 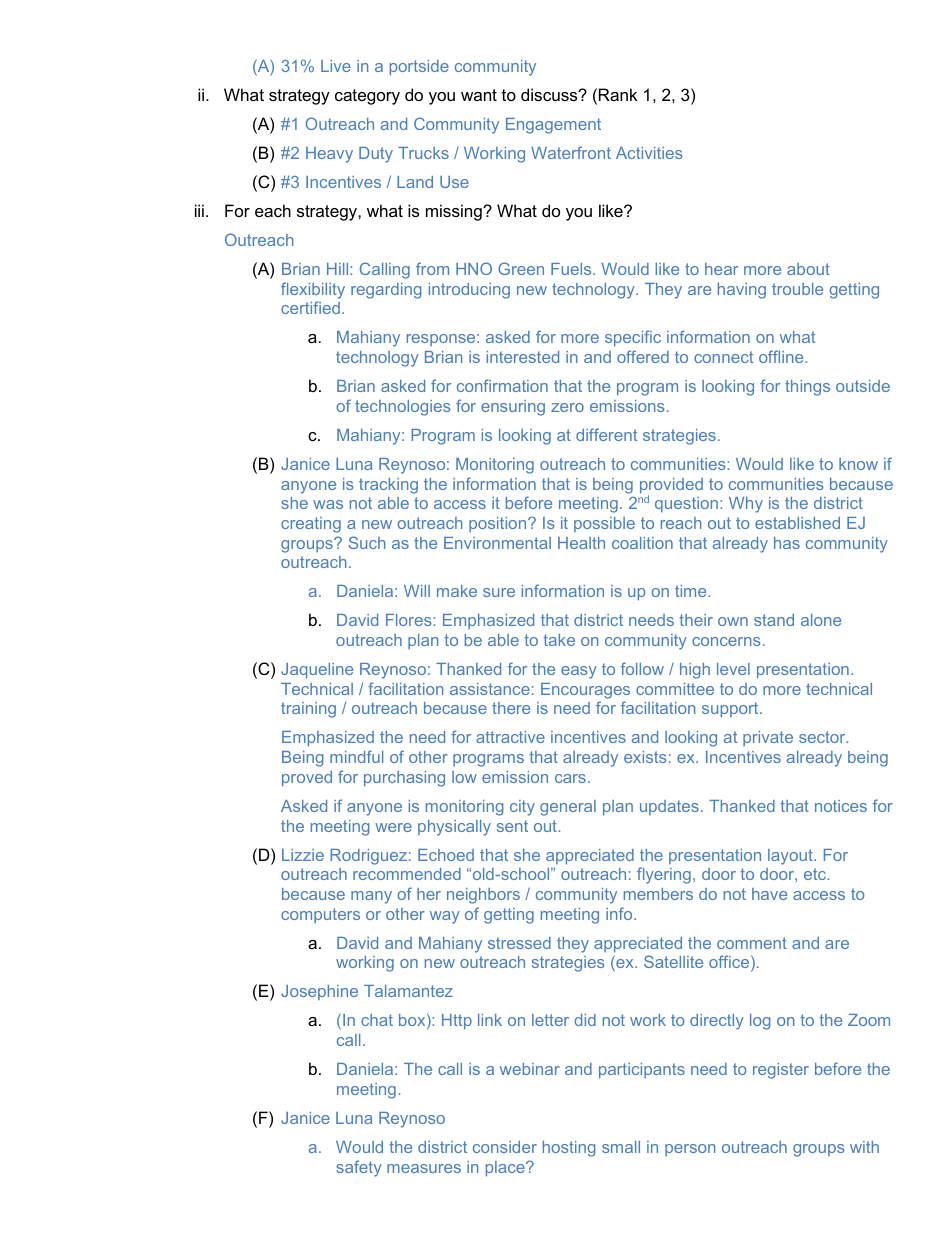 I want to click on safety, so click(x=359, y=1168).
